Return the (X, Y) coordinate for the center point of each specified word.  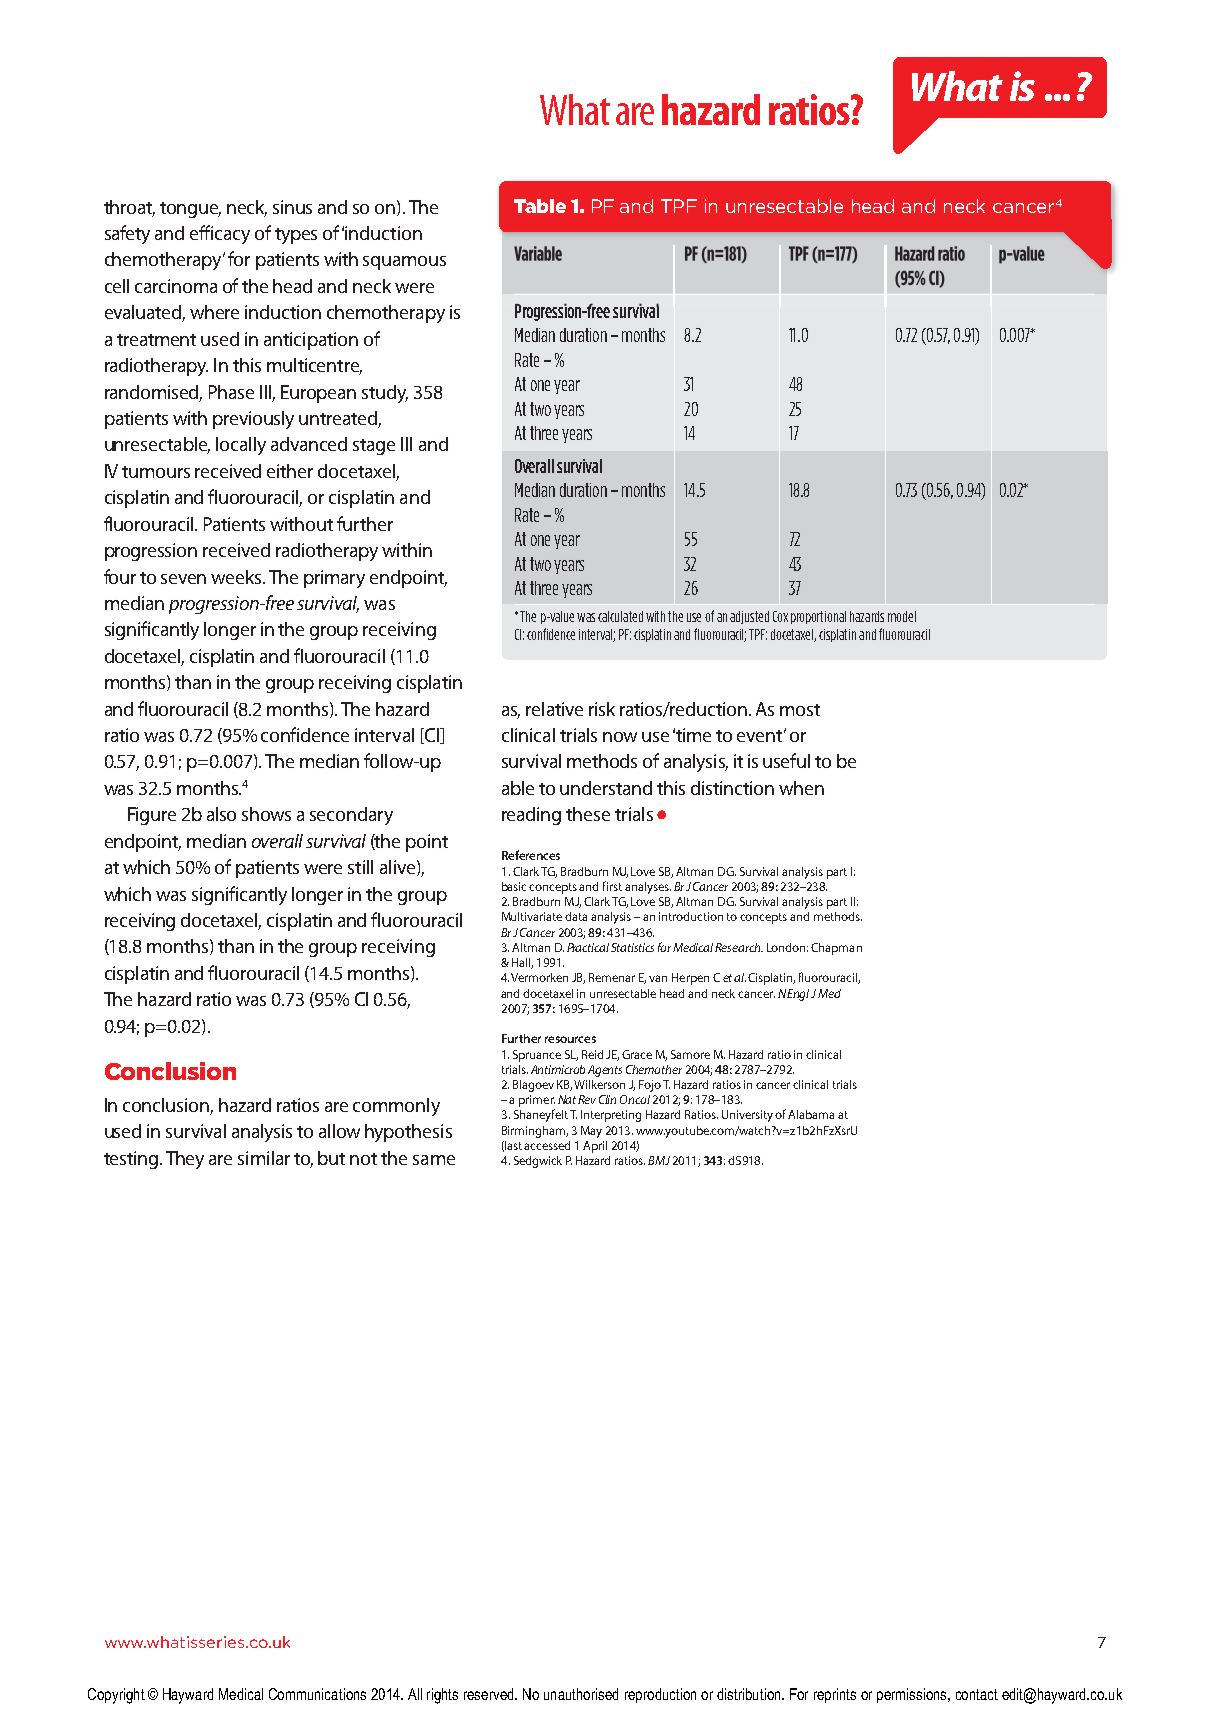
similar (264, 1158)
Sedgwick (538, 1162)
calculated (620, 616)
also (221, 814)
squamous (404, 263)
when (801, 788)
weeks (237, 577)
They (185, 1160)
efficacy (220, 234)
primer (537, 1101)
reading (531, 816)
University (749, 1116)
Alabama (811, 1114)
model (902, 616)
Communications (317, 1694)
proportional (818, 617)
